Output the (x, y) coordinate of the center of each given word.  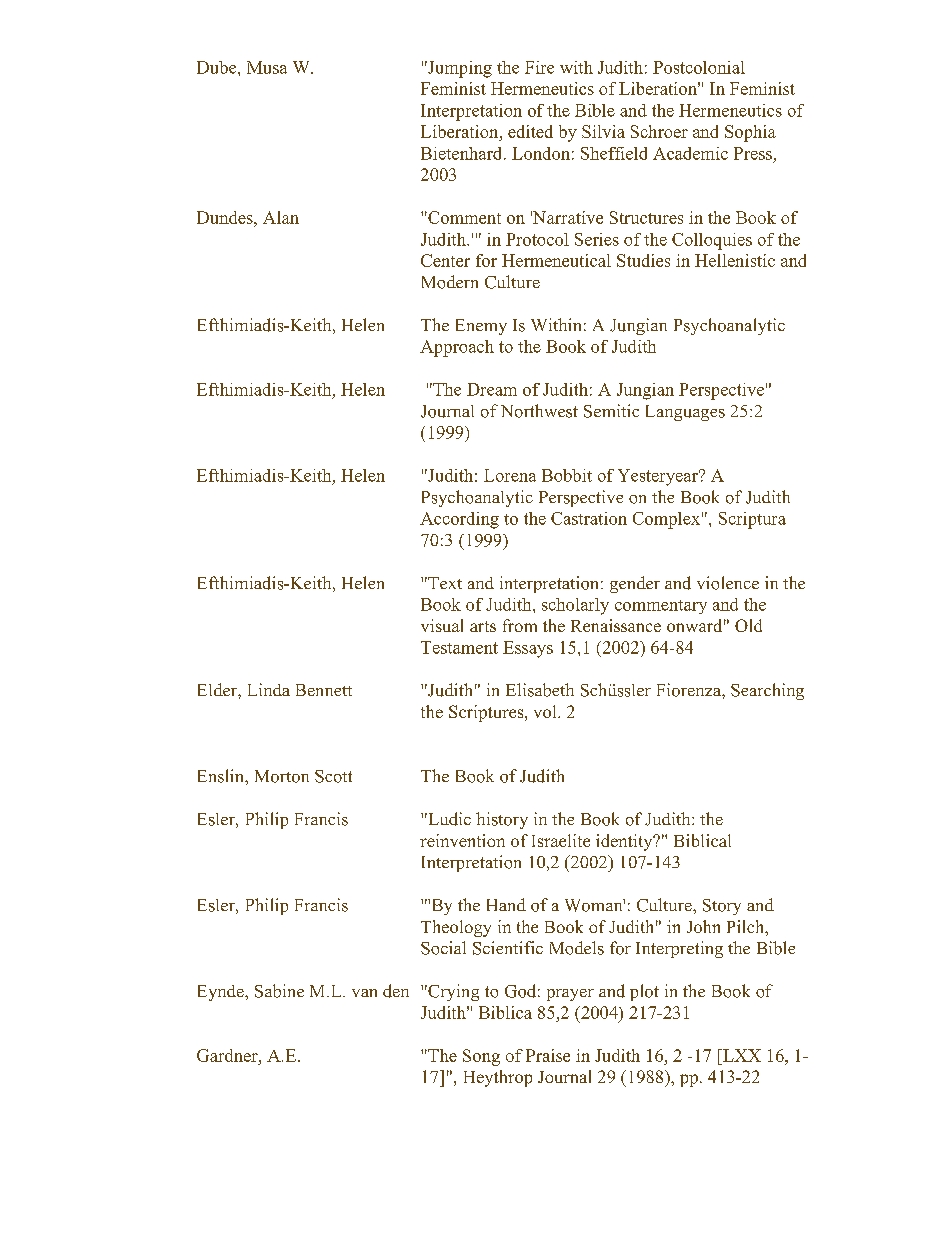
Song (481, 1057)
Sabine (279, 991)
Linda (269, 689)
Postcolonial (699, 67)
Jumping (459, 69)
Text (444, 583)
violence (728, 583)
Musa (267, 67)
